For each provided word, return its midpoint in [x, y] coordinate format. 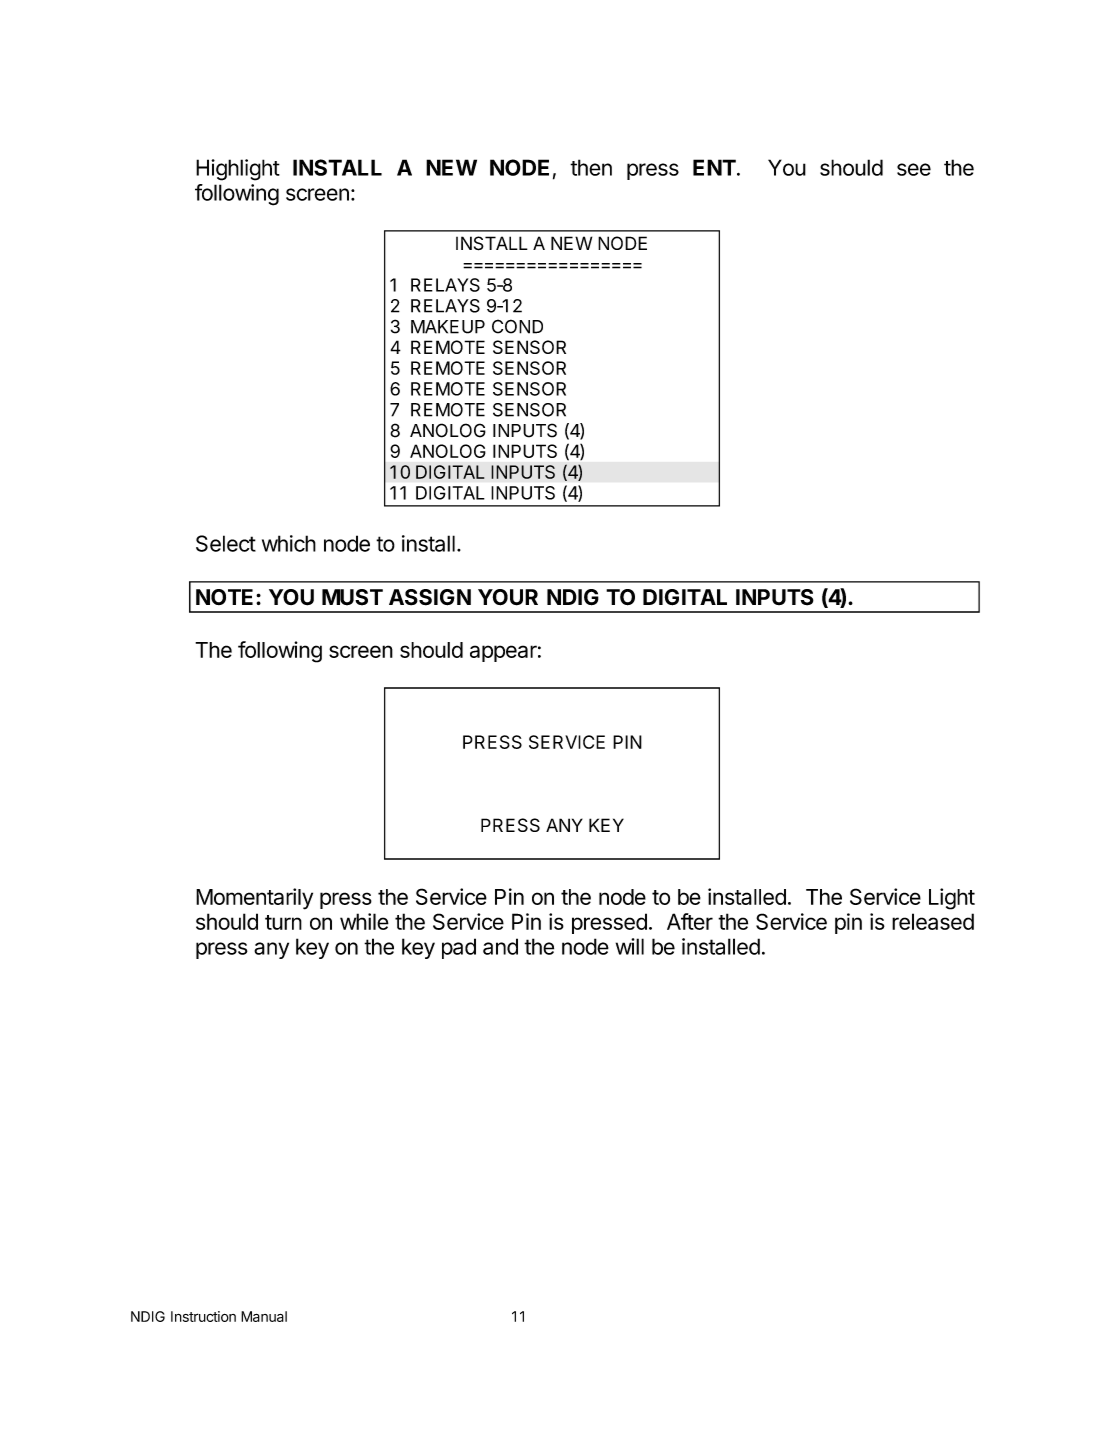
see [914, 169]
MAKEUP [448, 327]
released [933, 921]
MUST [352, 597]
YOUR [508, 597]
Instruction [203, 1316]
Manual [264, 1316]
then [591, 167]
